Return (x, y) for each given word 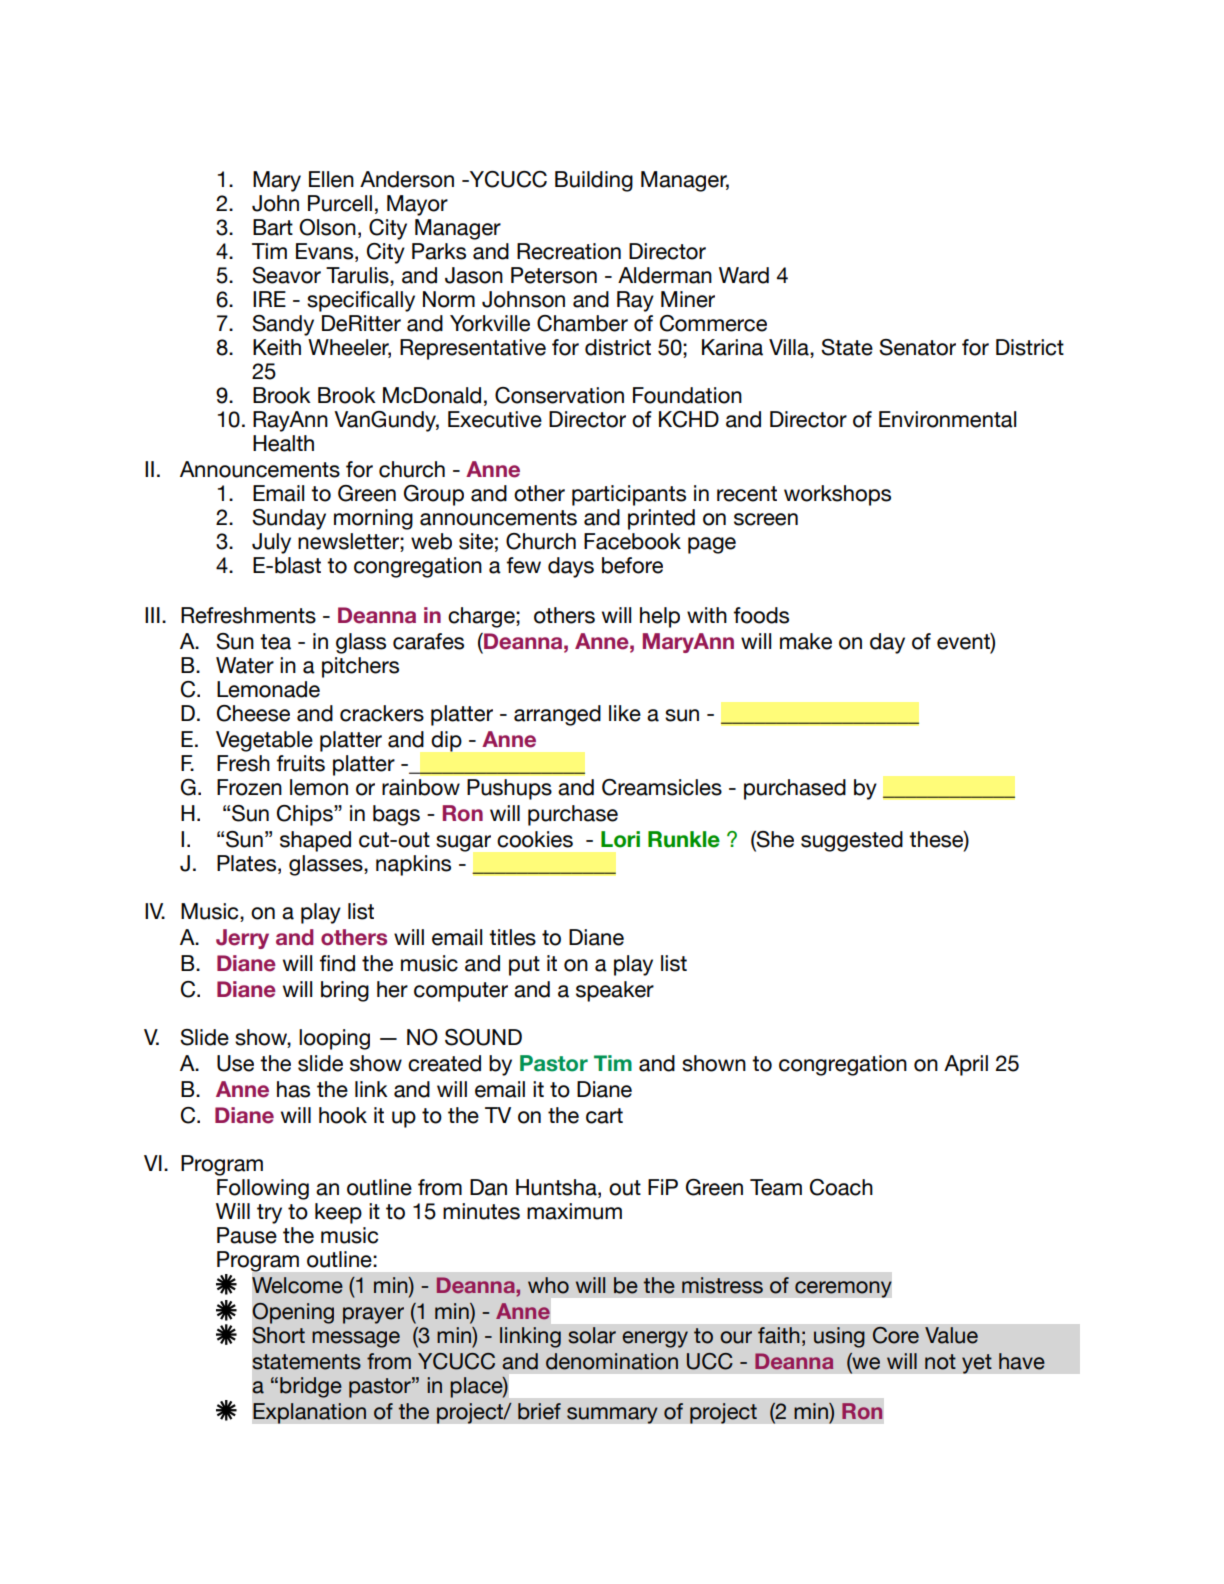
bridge (311, 1387)
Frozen (249, 787)
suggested (852, 841)
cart (604, 1116)
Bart (273, 227)
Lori (620, 839)
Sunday (289, 519)
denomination (612, 1361)
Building (594, 181)
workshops (837, 495)
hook (343, 1115)
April (966, 1065)
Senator (917, 347)
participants (629, 495)
